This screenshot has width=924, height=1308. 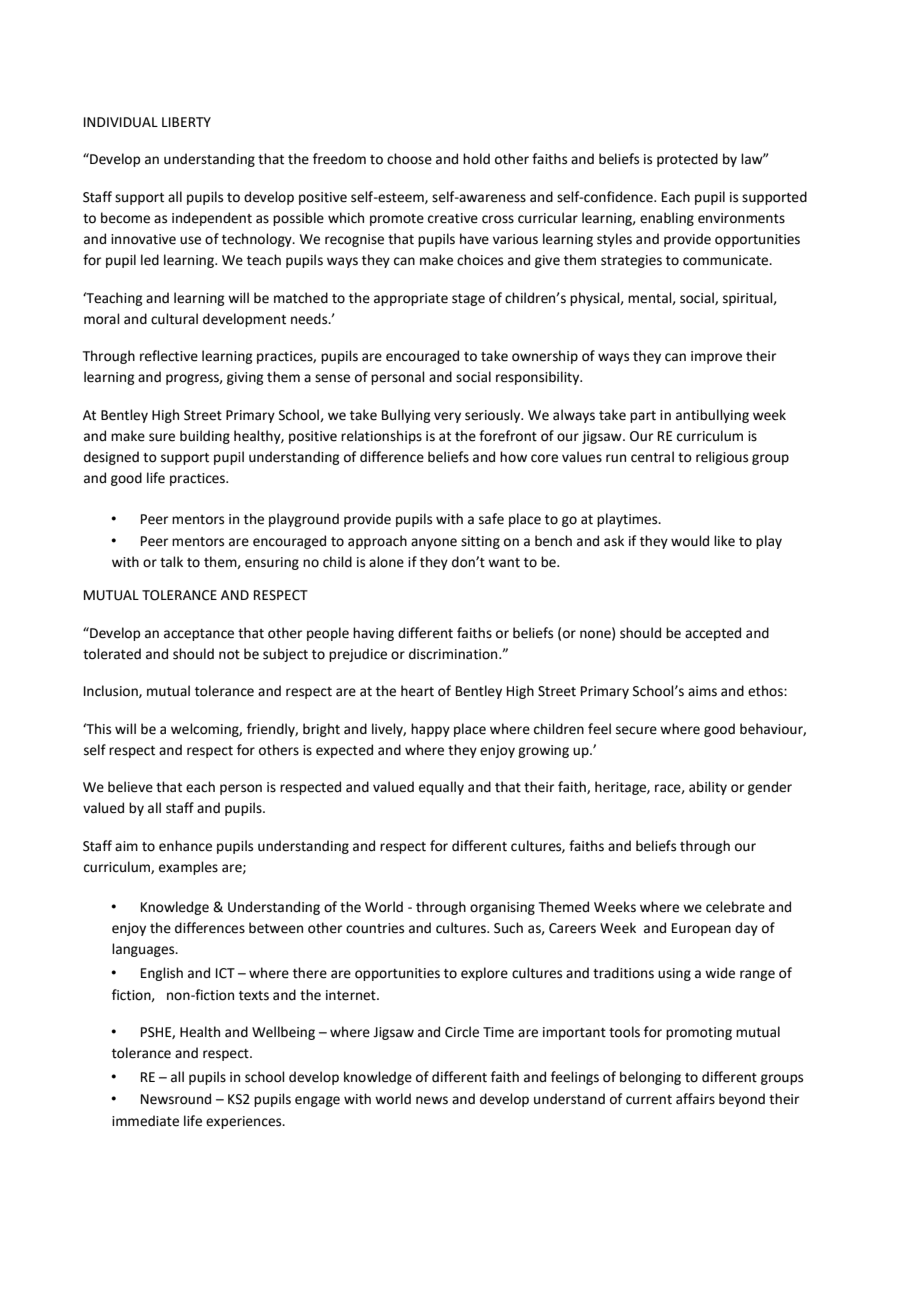 I want to click on LIBERTY, so click(x=186, y=122).
